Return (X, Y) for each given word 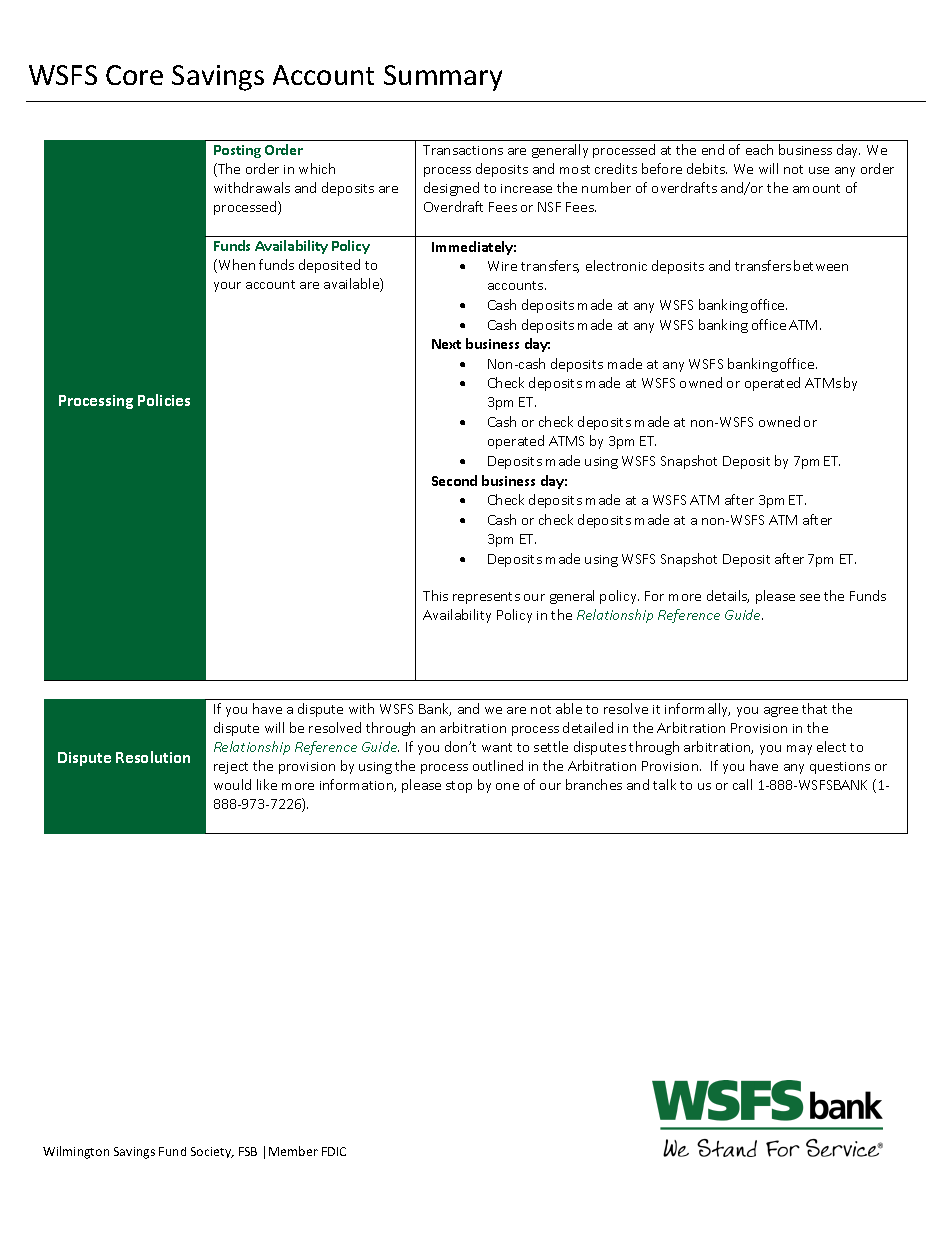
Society (212, 1152)
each (759, 149)
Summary (443, 78)
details (728, 596)
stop (459, 787)
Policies (164, 400)
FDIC (334, 1151)
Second (454, 480)
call (742, 784)
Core (134, 75)
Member (293, 1151)
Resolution (153, 757)
